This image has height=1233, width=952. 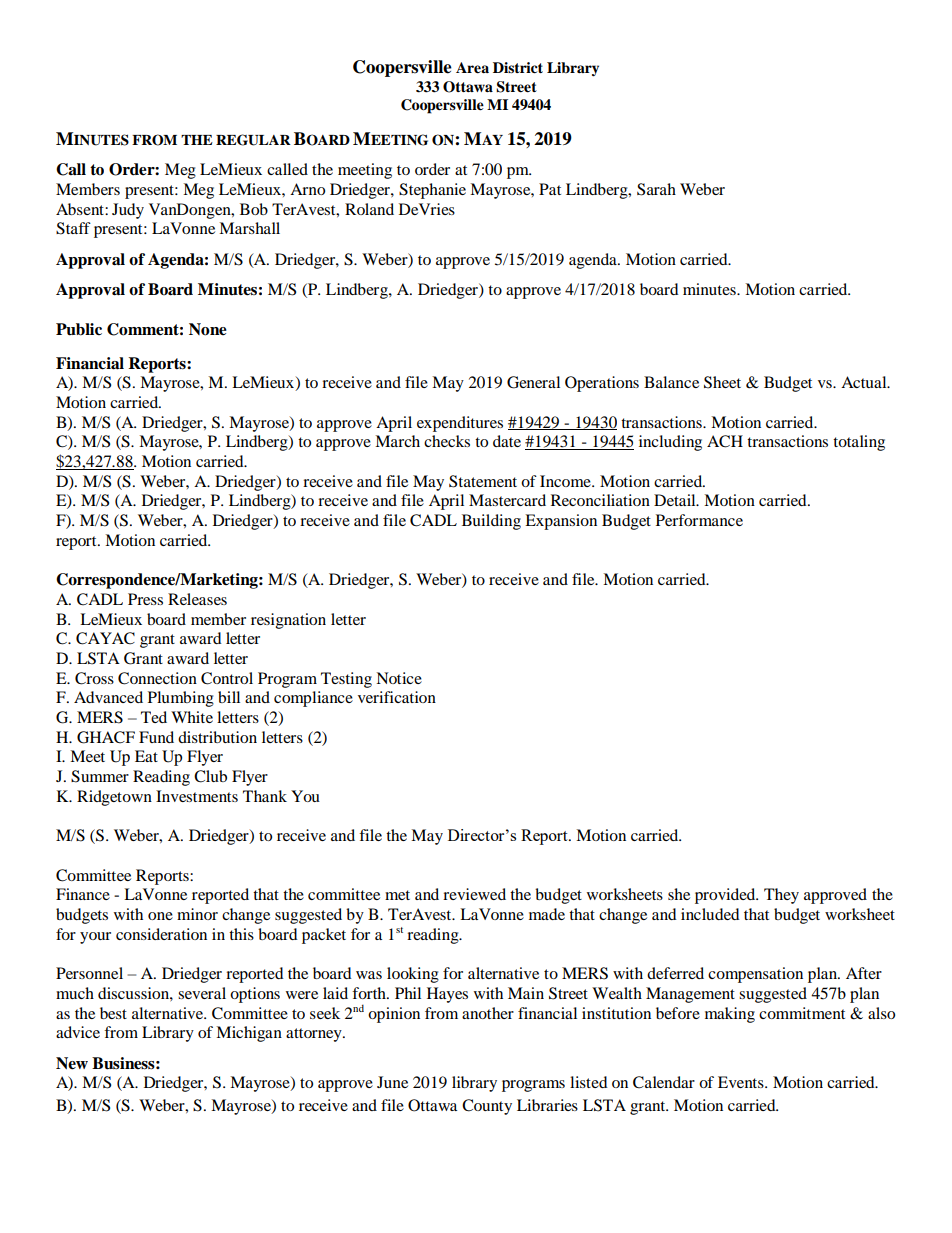 What do you see at coordinates (472, 68) in the image?
I see `Area` at bounding box center [472, 68].
